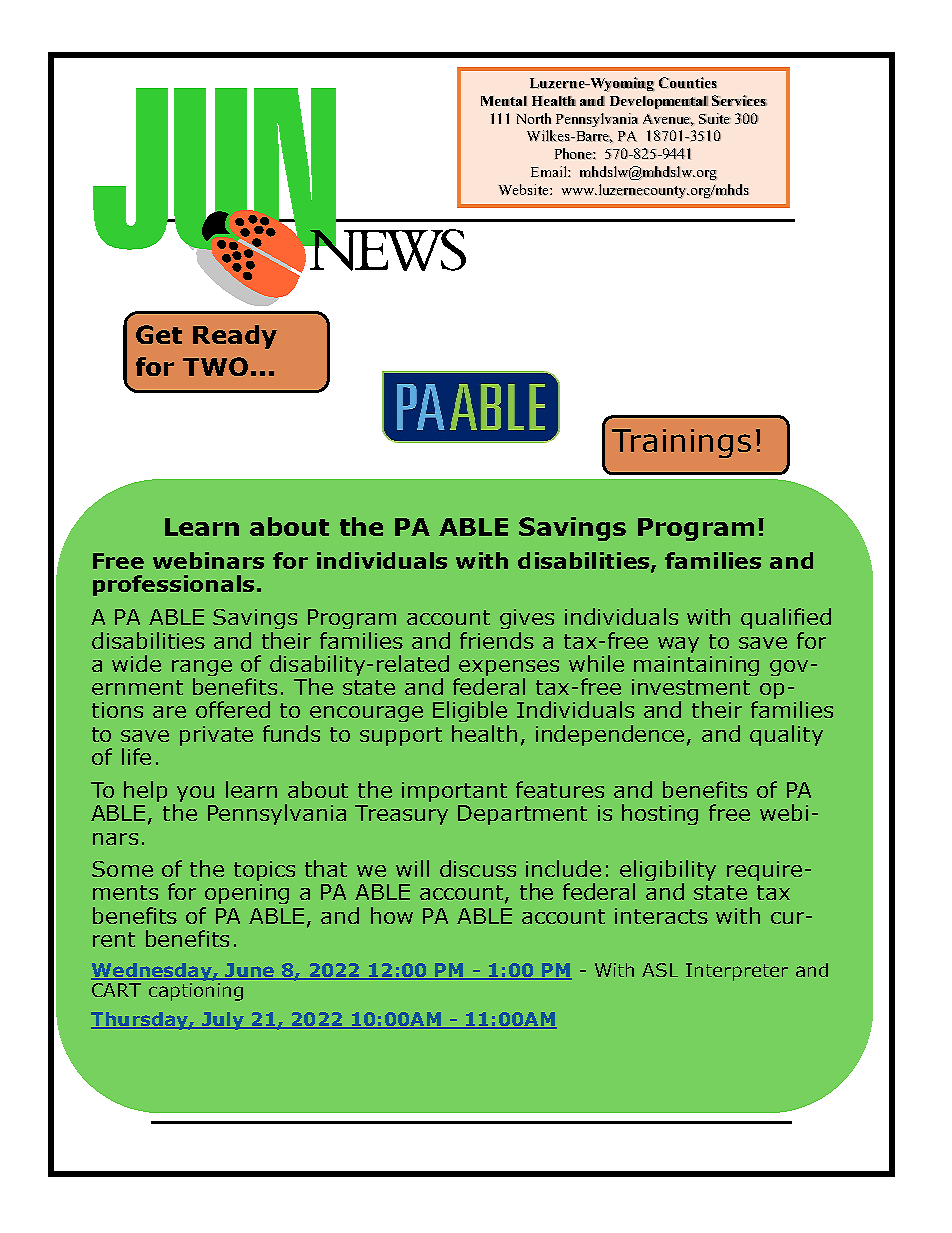 The image size is (952, 1233). What do you see at coordinates (497, 640) in the screenshot?
I see `friends` at bounding box center [497, 640].
